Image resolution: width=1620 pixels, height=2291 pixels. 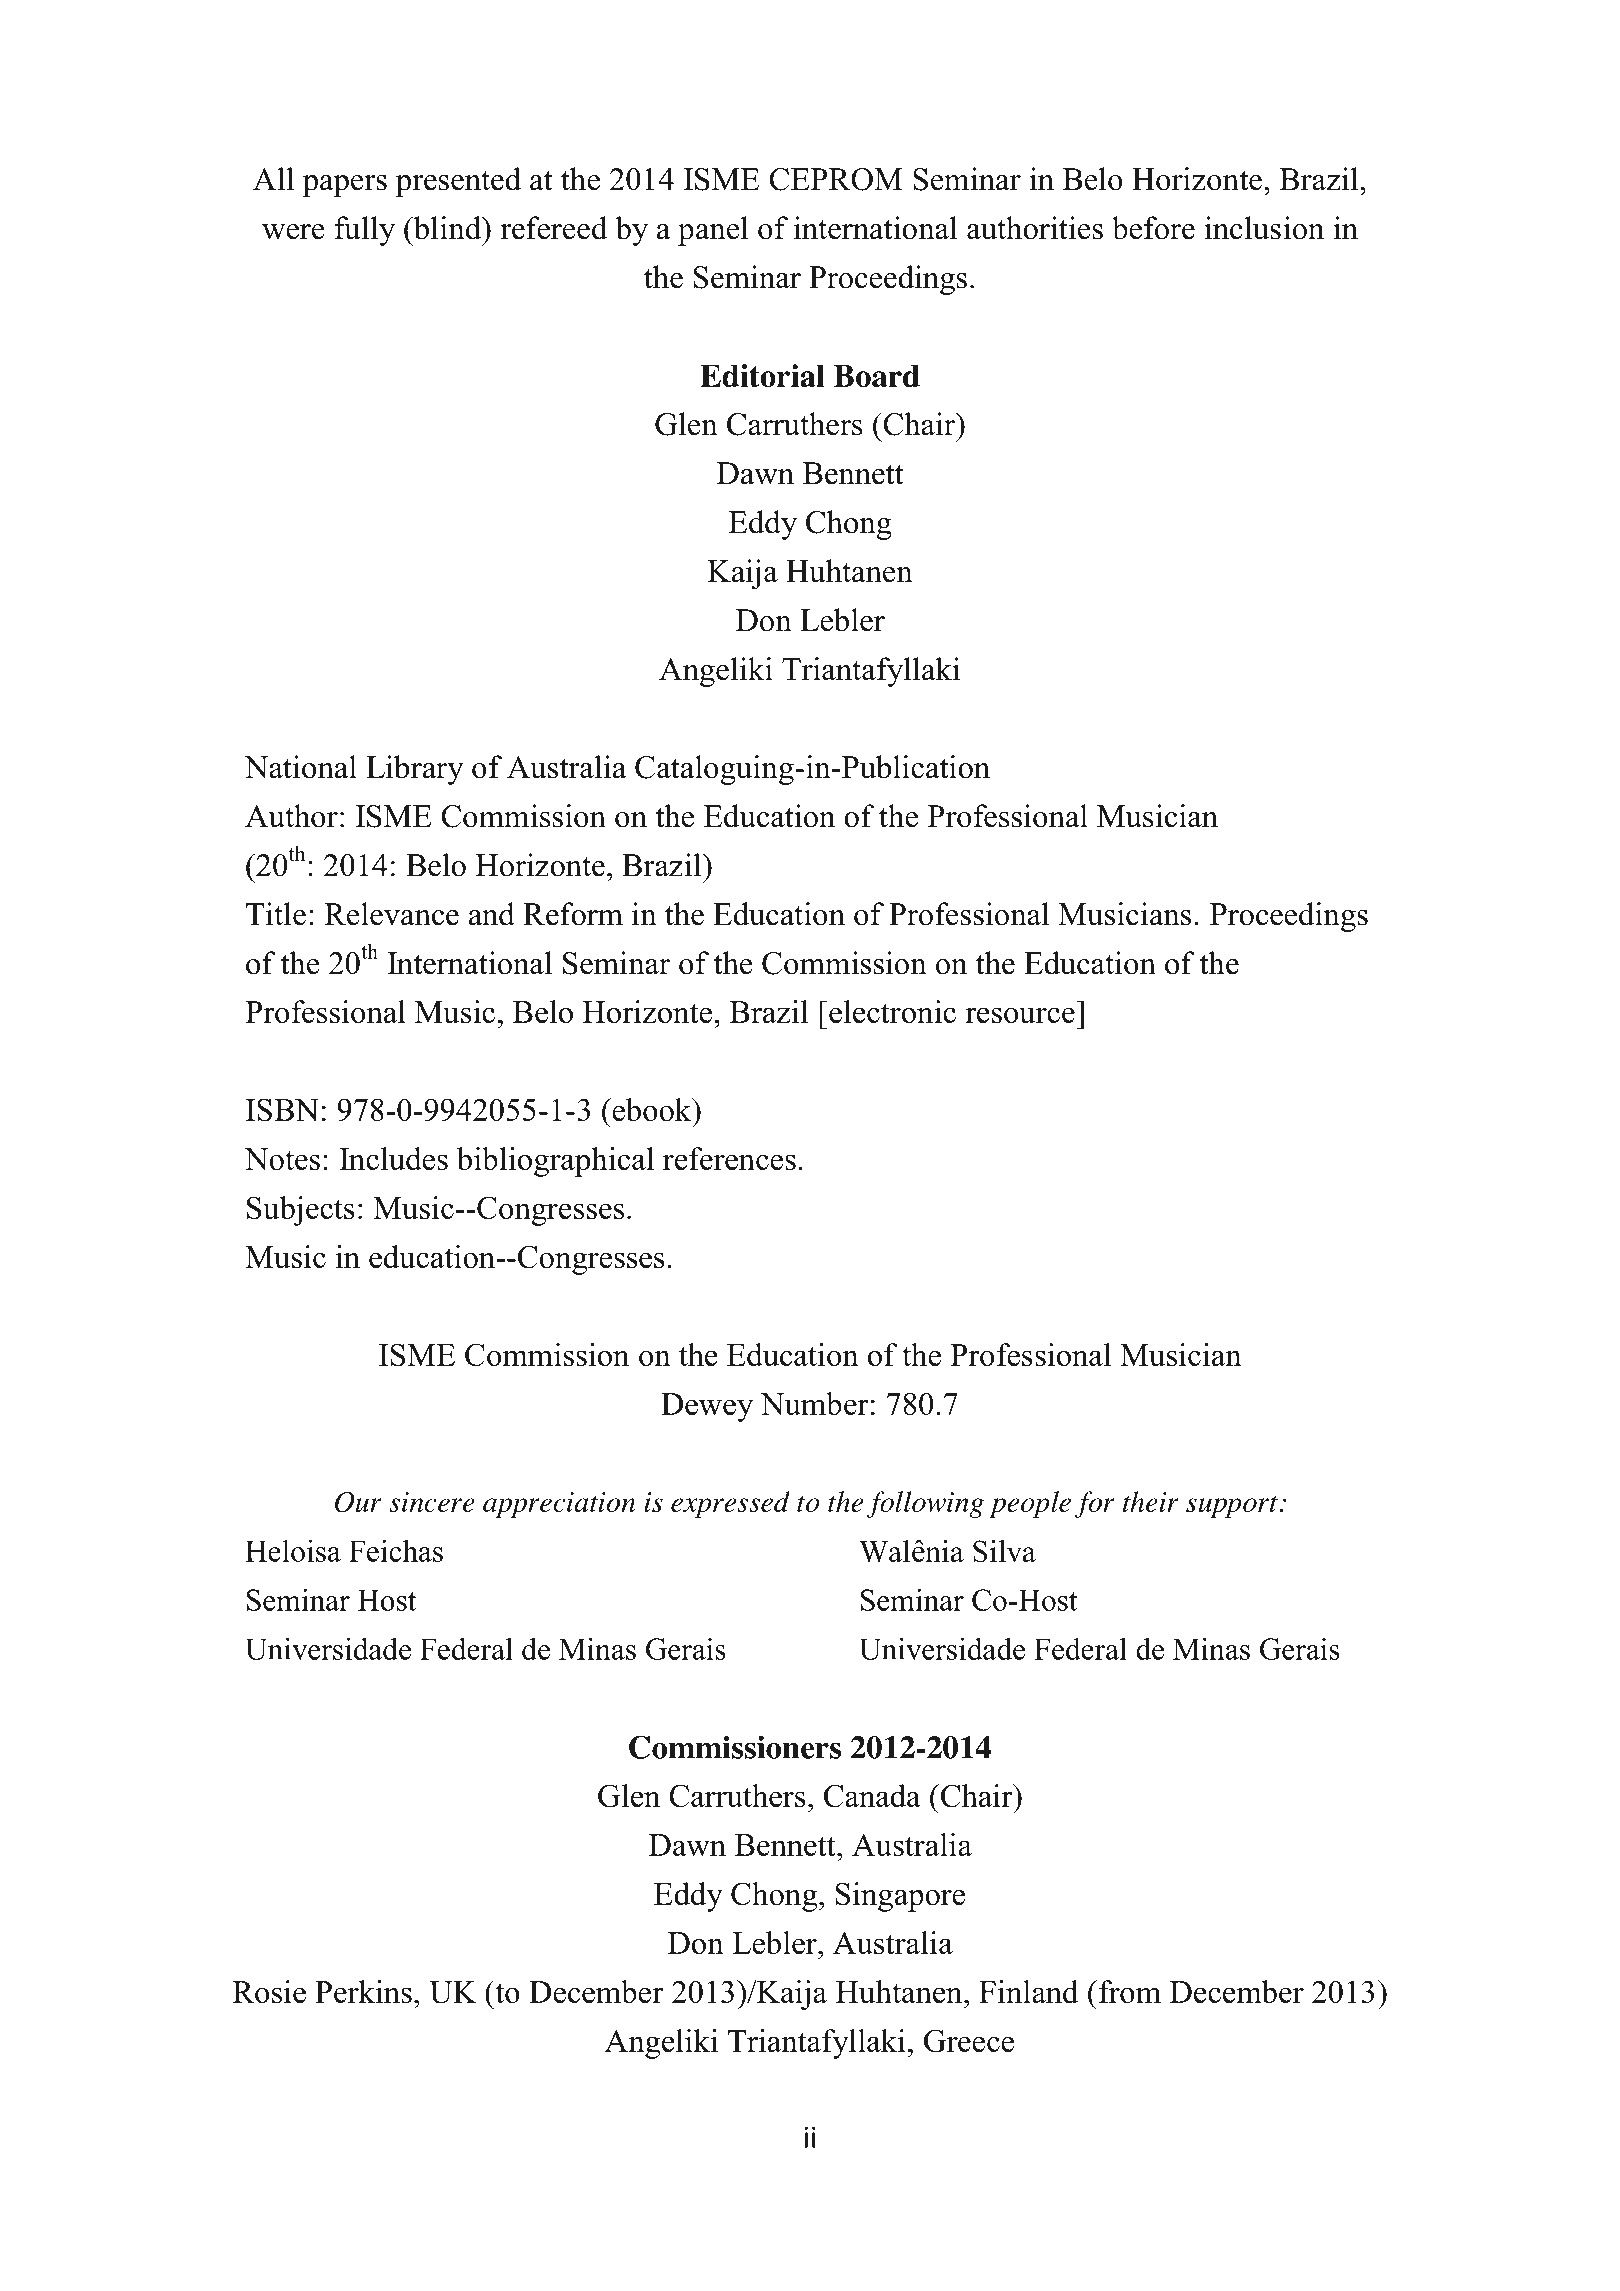 What do you see at coordinates (1153, 228) in the page?
I see `before` at bounding box center [1153, 228].
